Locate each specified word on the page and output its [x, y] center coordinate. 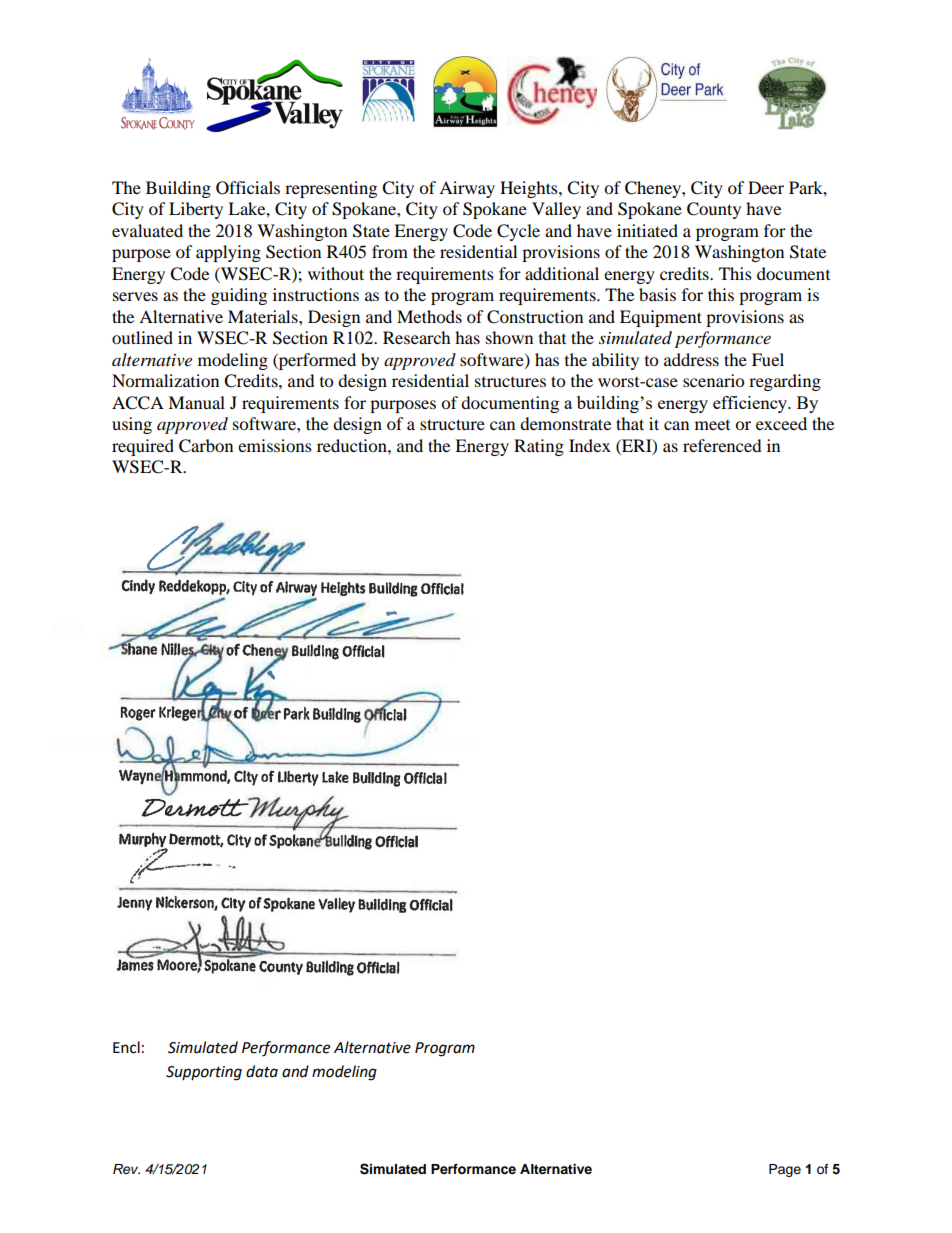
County [714, 210]
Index [590, 445]
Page [785, 1170]
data [262, 1071]
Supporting [204, 1073]
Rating [539, 447]
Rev [126, 1169]
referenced [722, 445]
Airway [467, 189]
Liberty [196, 210]
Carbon [206, 446]
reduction [353, 445]
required [143, 447]
